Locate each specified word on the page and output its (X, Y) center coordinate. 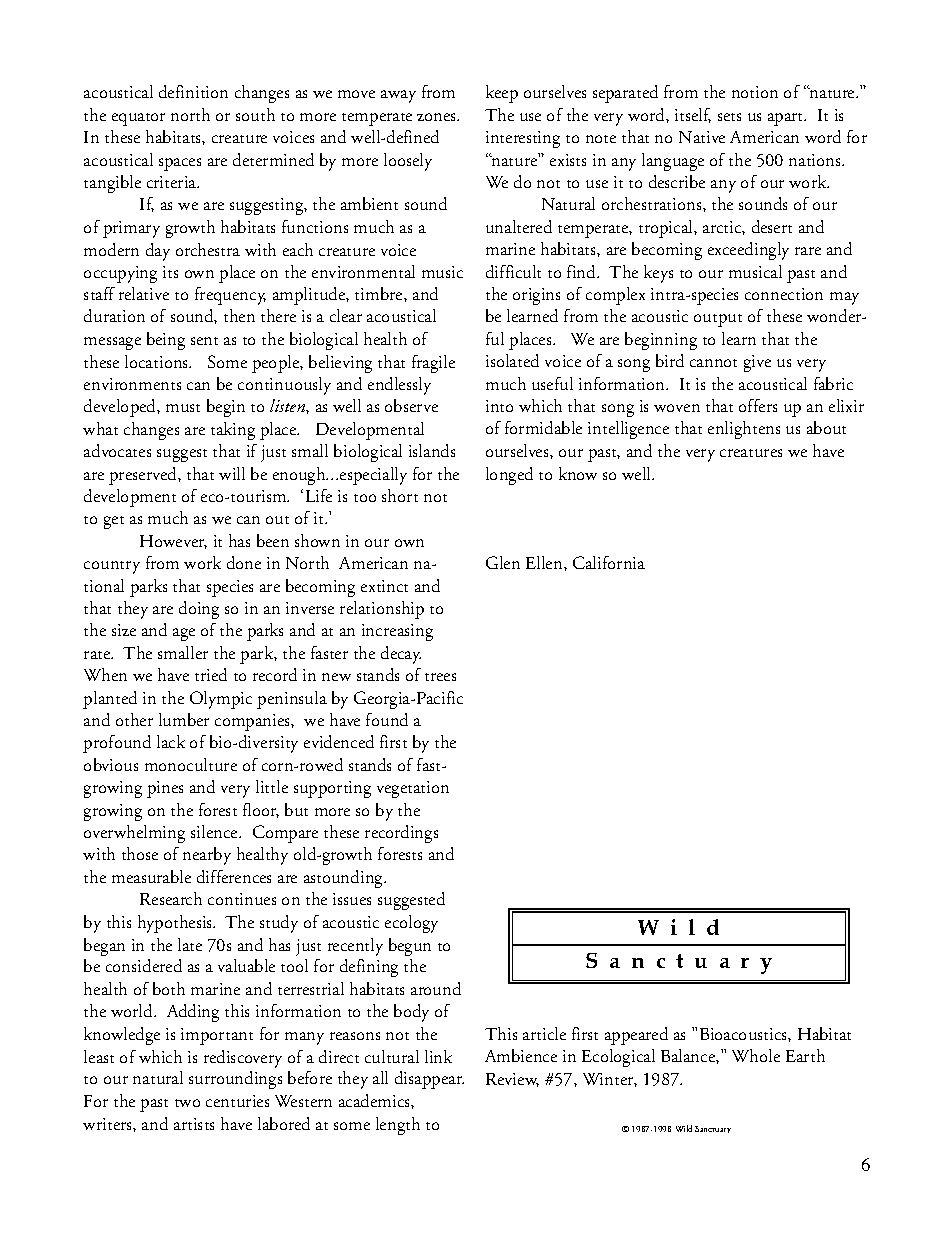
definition (193, 91)
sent (204, 341)
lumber (184, 719)
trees (440, 677)
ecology (411, 924)
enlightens (744, 430)
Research (171, 898)
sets (729, 117)
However (173, 542)
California (609, 562)
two (187, 1103)
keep (502, 94)
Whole (756, 1055)
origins (536, 296)
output (718, 320)
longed (509, 476)
